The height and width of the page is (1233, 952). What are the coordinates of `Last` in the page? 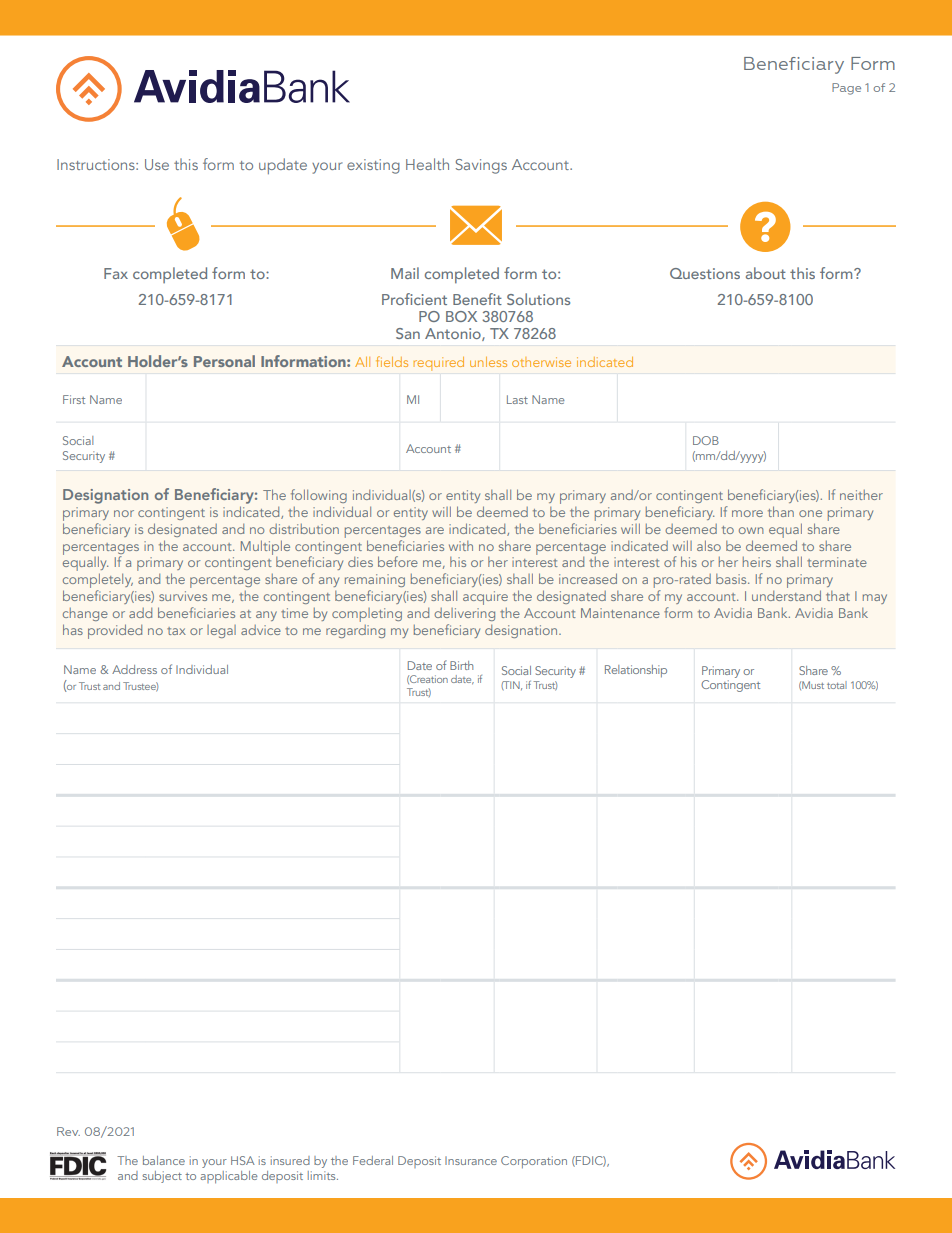 It's located at (517, 399).
